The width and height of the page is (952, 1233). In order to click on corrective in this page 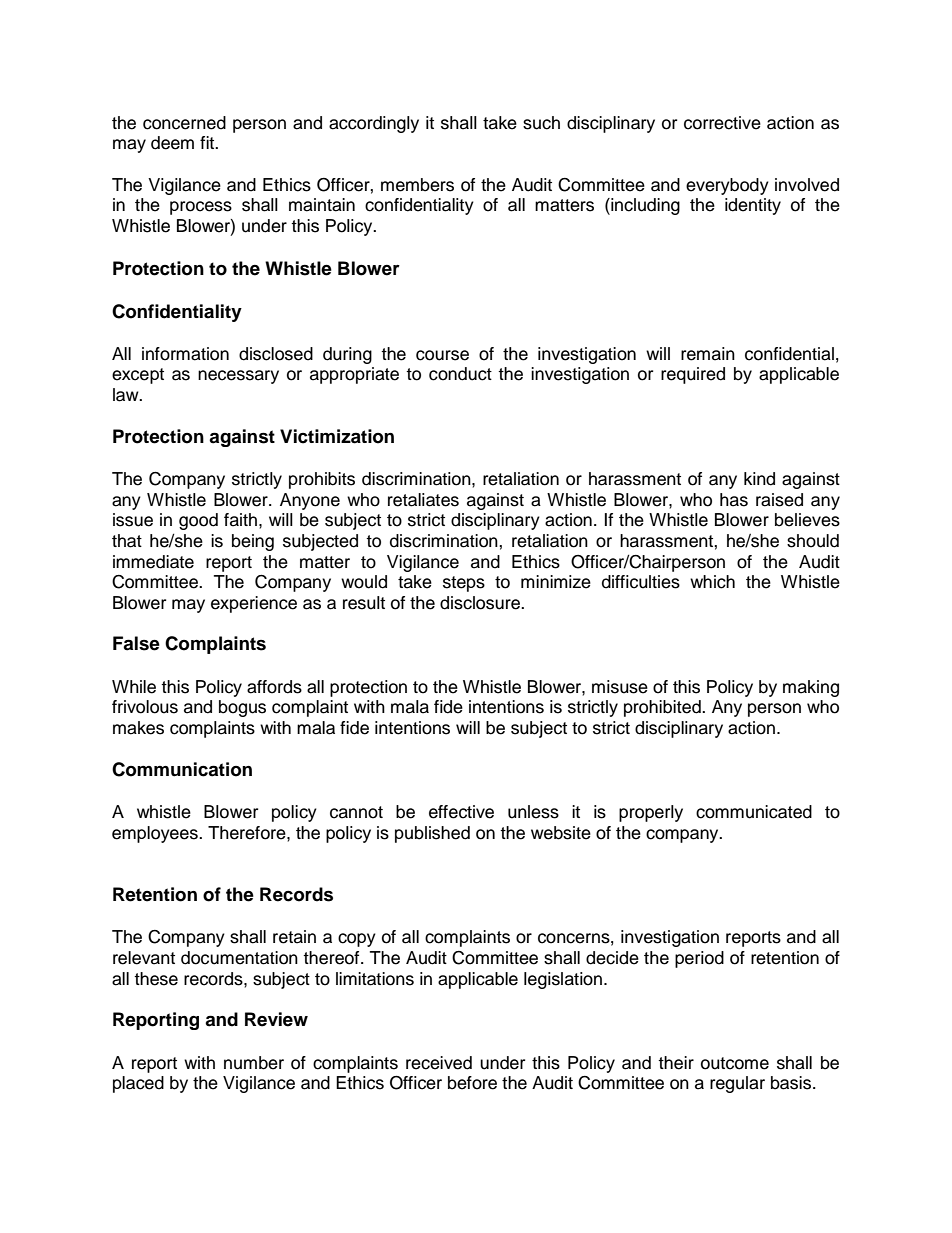, I will do `click(722, 123)`.
